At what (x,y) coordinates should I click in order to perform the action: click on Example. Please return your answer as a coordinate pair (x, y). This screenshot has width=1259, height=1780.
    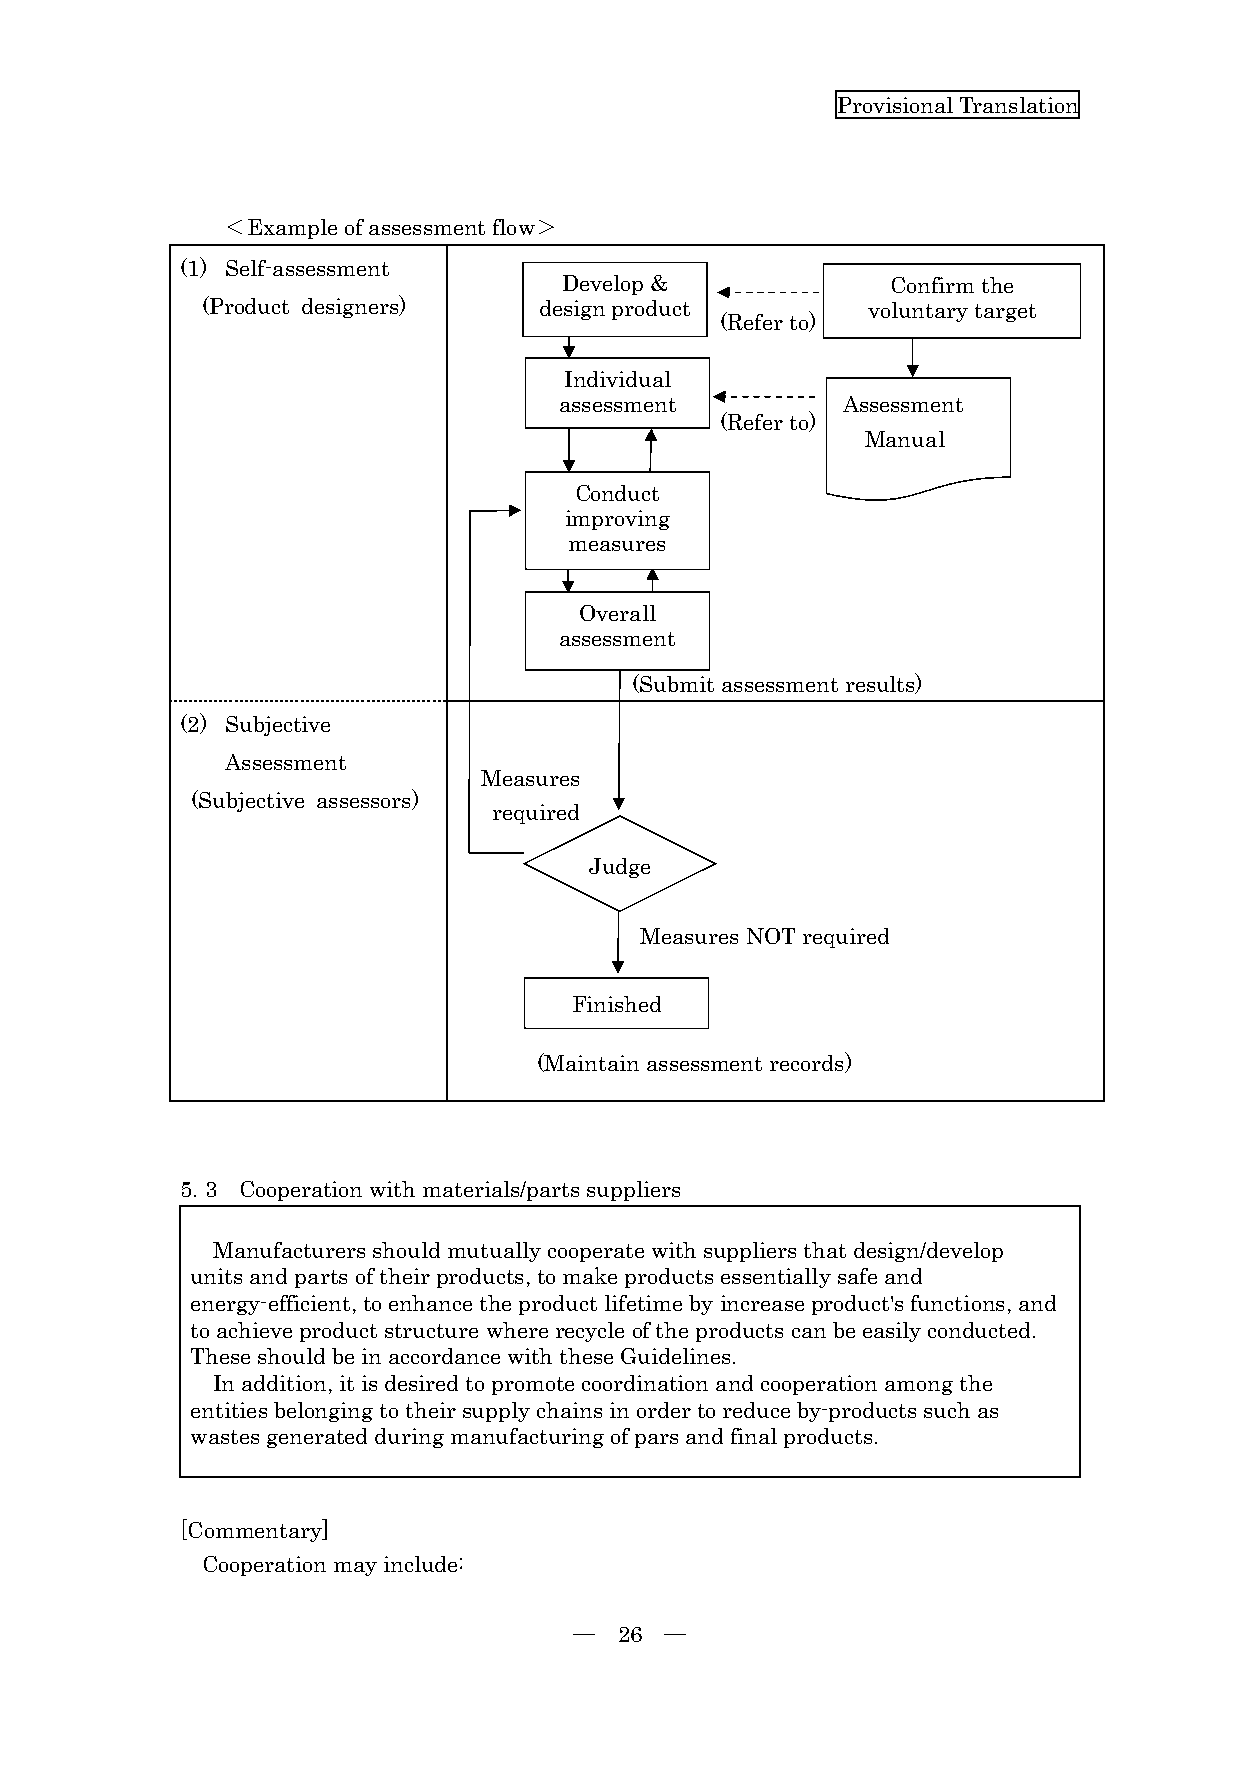
    Looking at the image, I should click on (292, 229).
